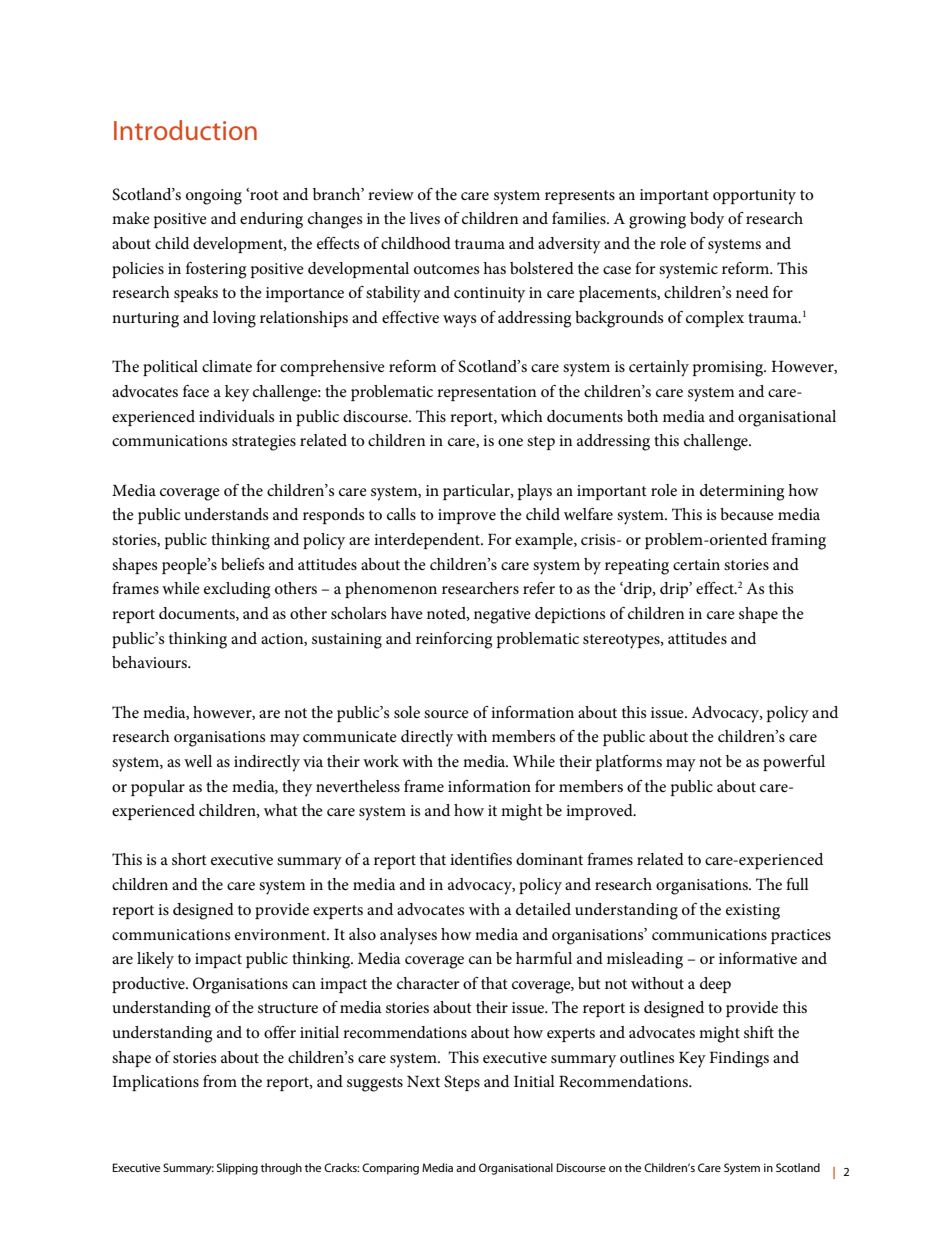 The image size is (952, 1233). What do you see at coordinates (237, 1169) in the page?
I see `Slipping` at bounding box center [237, 1169].
